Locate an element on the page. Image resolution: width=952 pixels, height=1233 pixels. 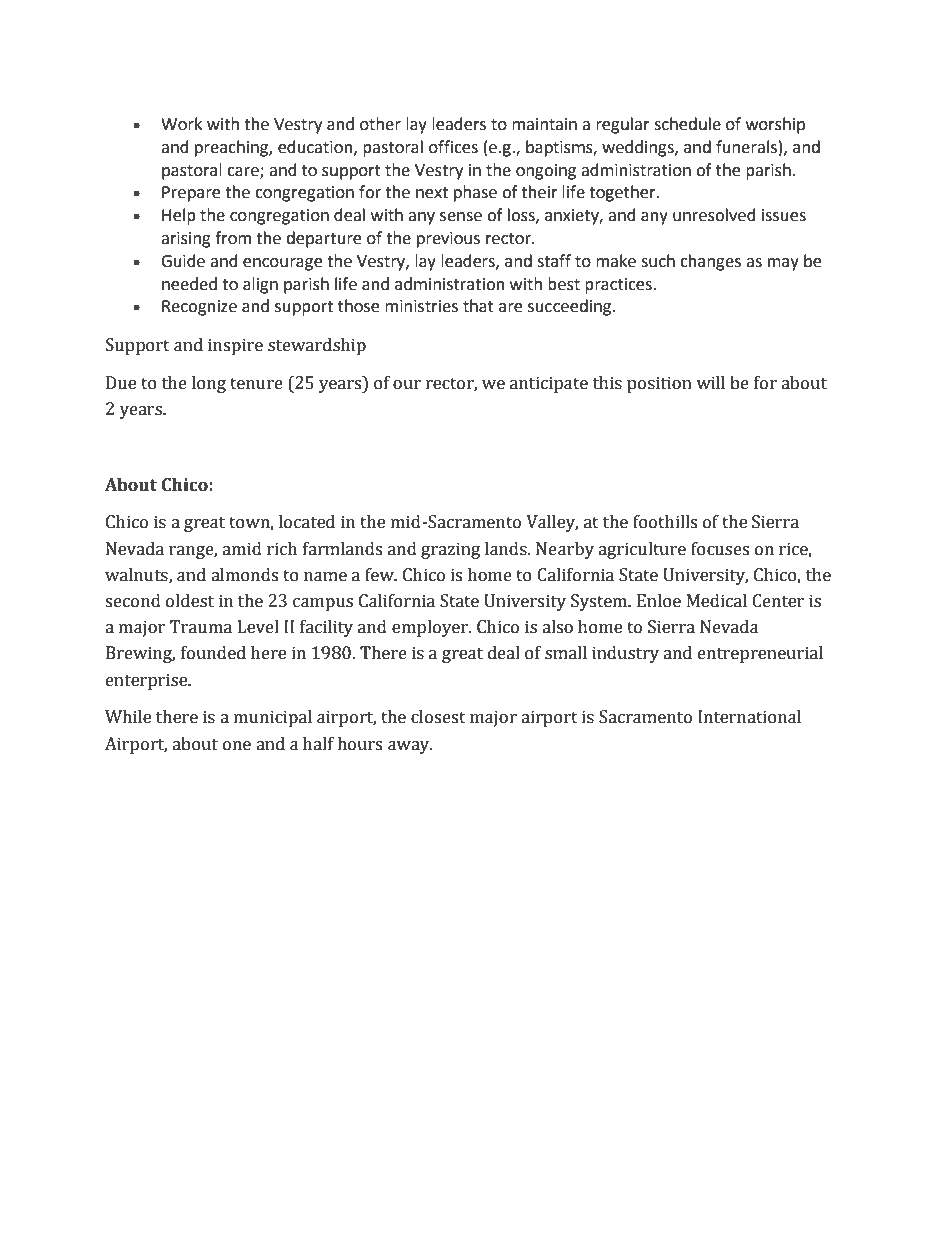
funerals is located at coordinates (746, 147).
